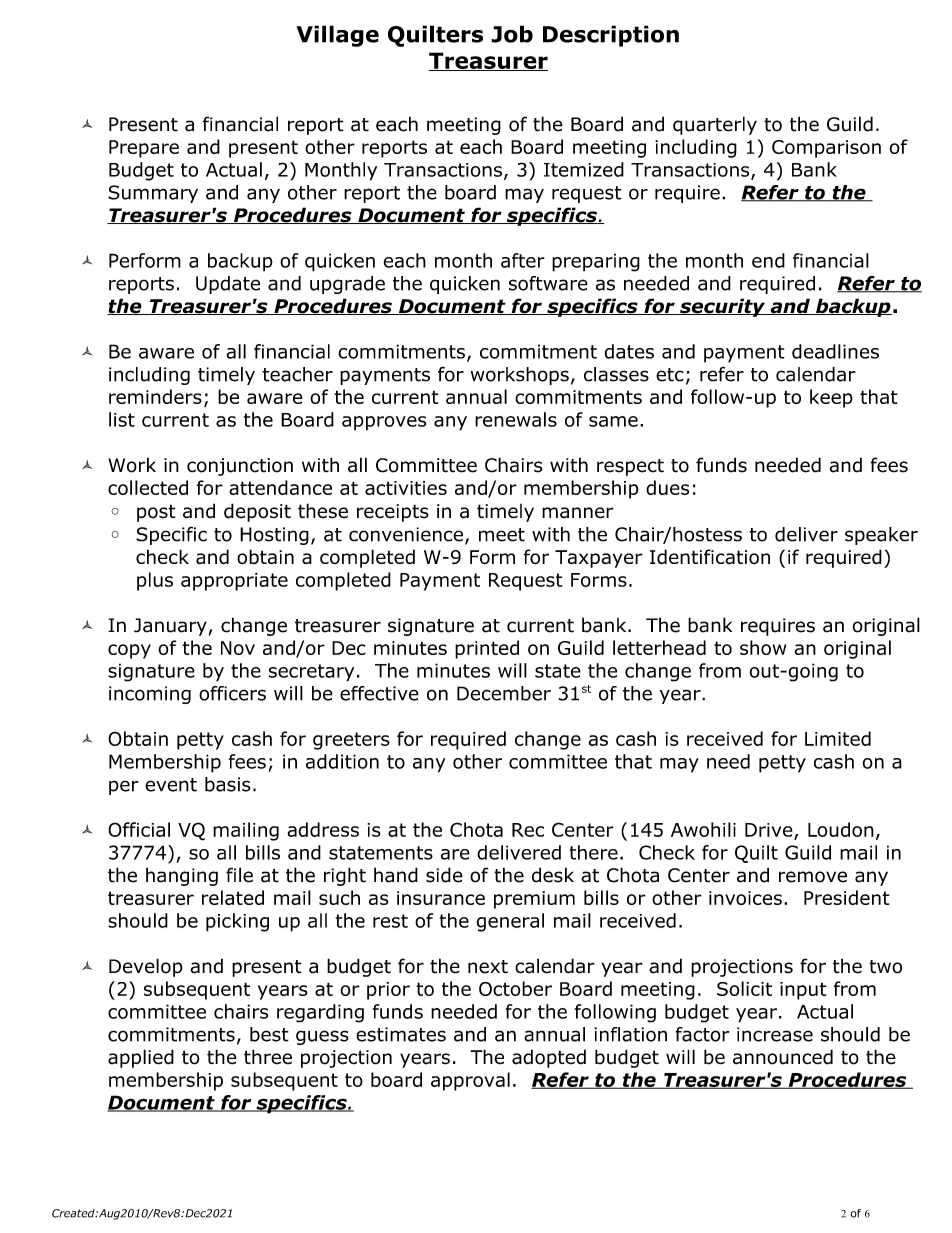  I want to click on Taxpayer, so click(599, 559).
